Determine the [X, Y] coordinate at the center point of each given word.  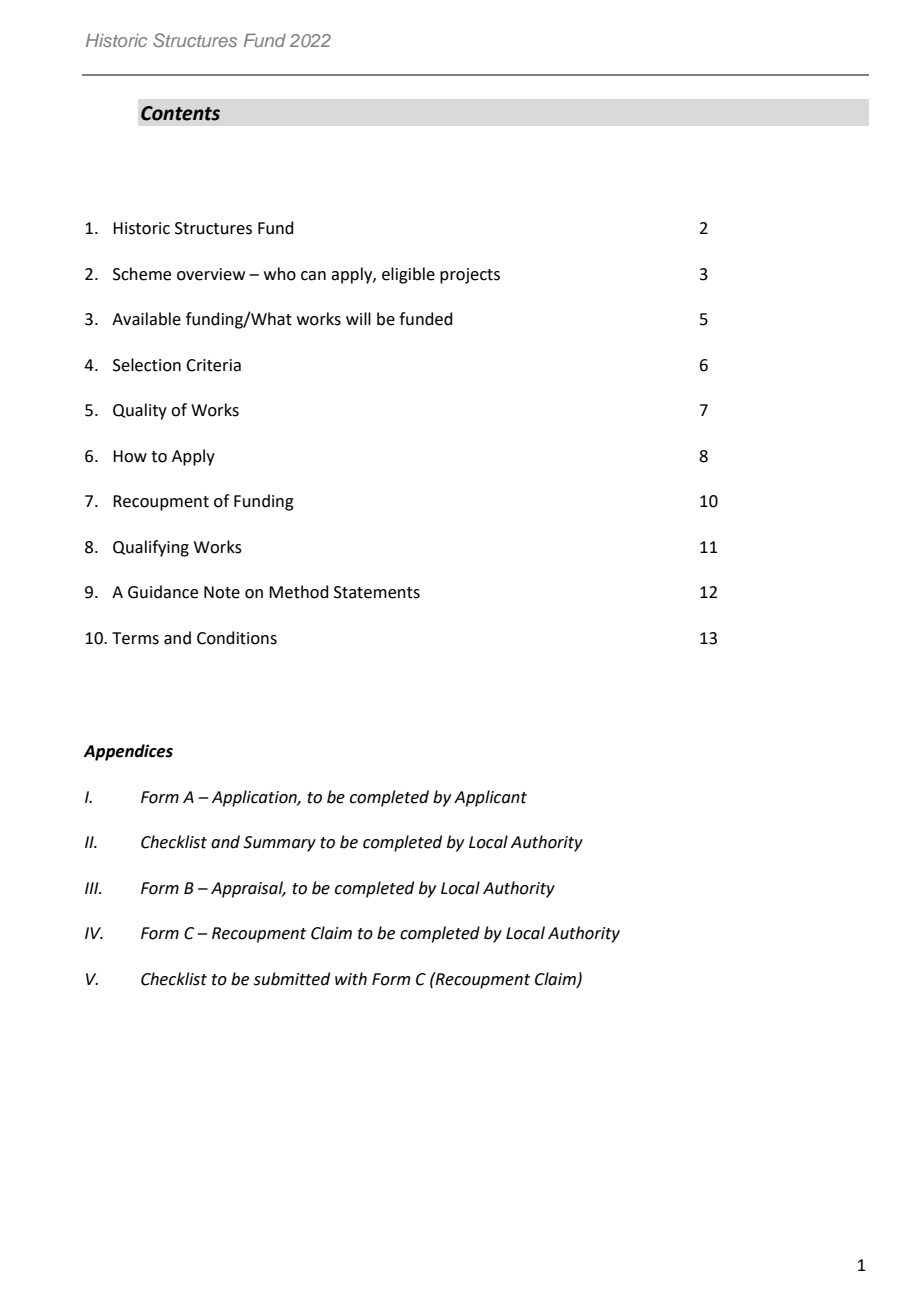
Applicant [490, 798]
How [130, 456]
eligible [408, 275]
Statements [377, 592]
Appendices [128, 752]
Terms [135, 638]
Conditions [237, 638]
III [93, 888]
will [358, 318]
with [351, 979]
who [280, 274]
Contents [180, 113]
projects [470, 276]
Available [146, 319]
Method [299, 592]
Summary [279, 844]
